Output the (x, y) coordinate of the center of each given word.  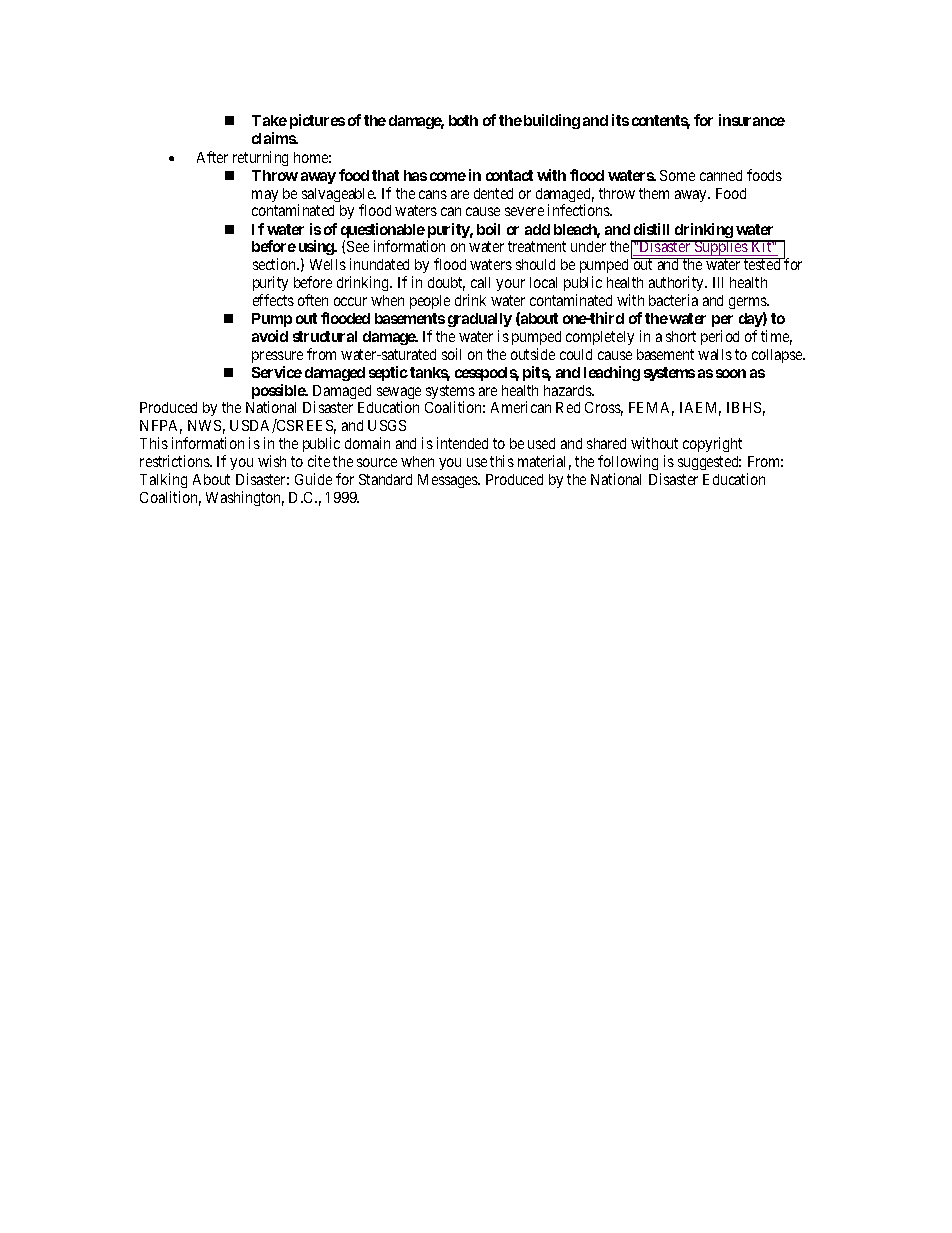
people (430, 302)
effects (273, 300)
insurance (752, 120)
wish (272, 461)
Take (269, 120)
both (463, 120)
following (628, 462)
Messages (449, 481)
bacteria (673, 300)
